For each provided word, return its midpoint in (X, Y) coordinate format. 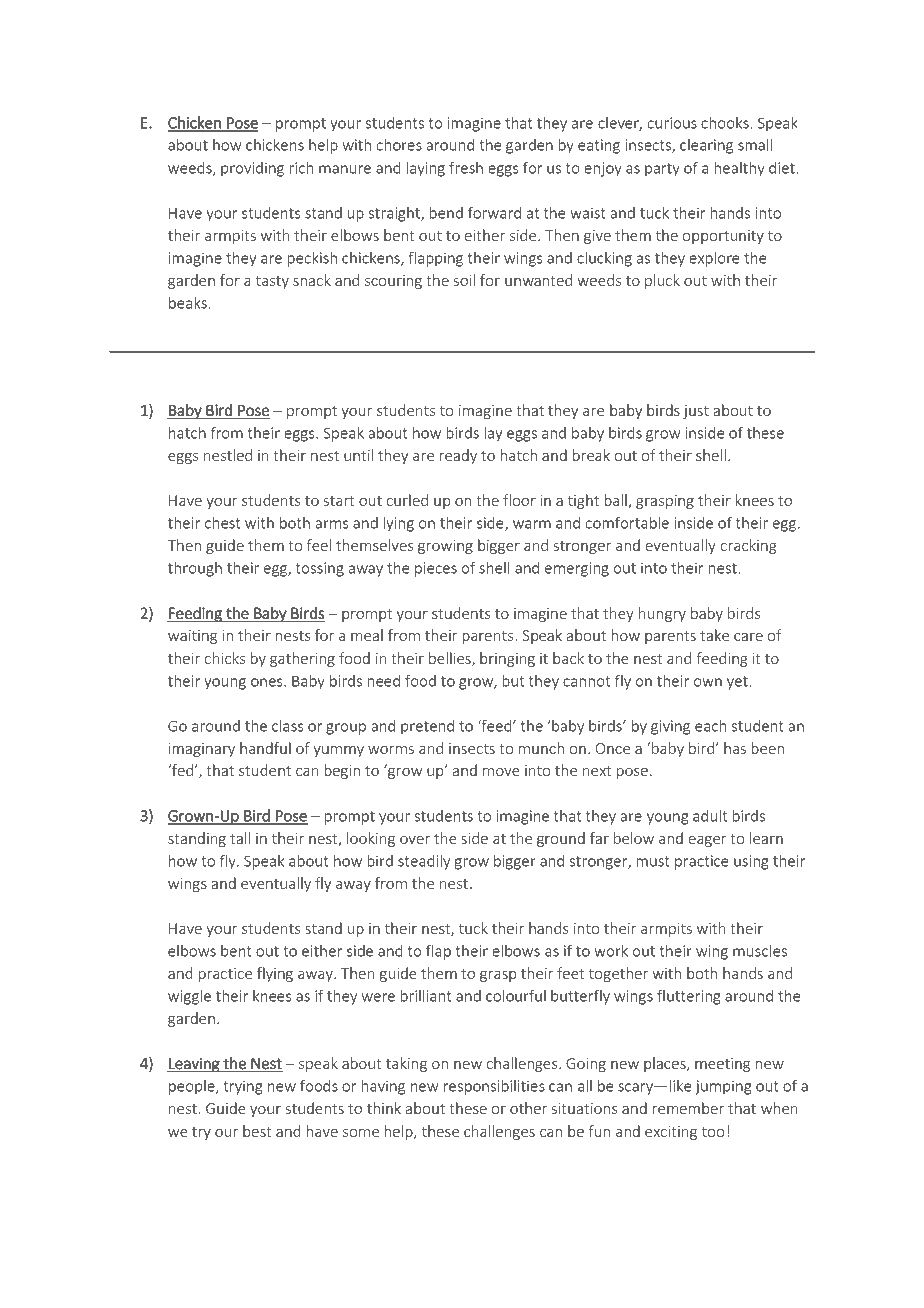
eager (707, 841)
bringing (507, 659)
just (696, 412)
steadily (424, 862)
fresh (466, 167)
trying (242, 1087)
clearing (706, 146)
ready (458, 456)
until (358, 455)
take (714, 635)
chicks (225, 658)
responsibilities (494, 1087)
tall (240, 838)
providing (252, 169)
